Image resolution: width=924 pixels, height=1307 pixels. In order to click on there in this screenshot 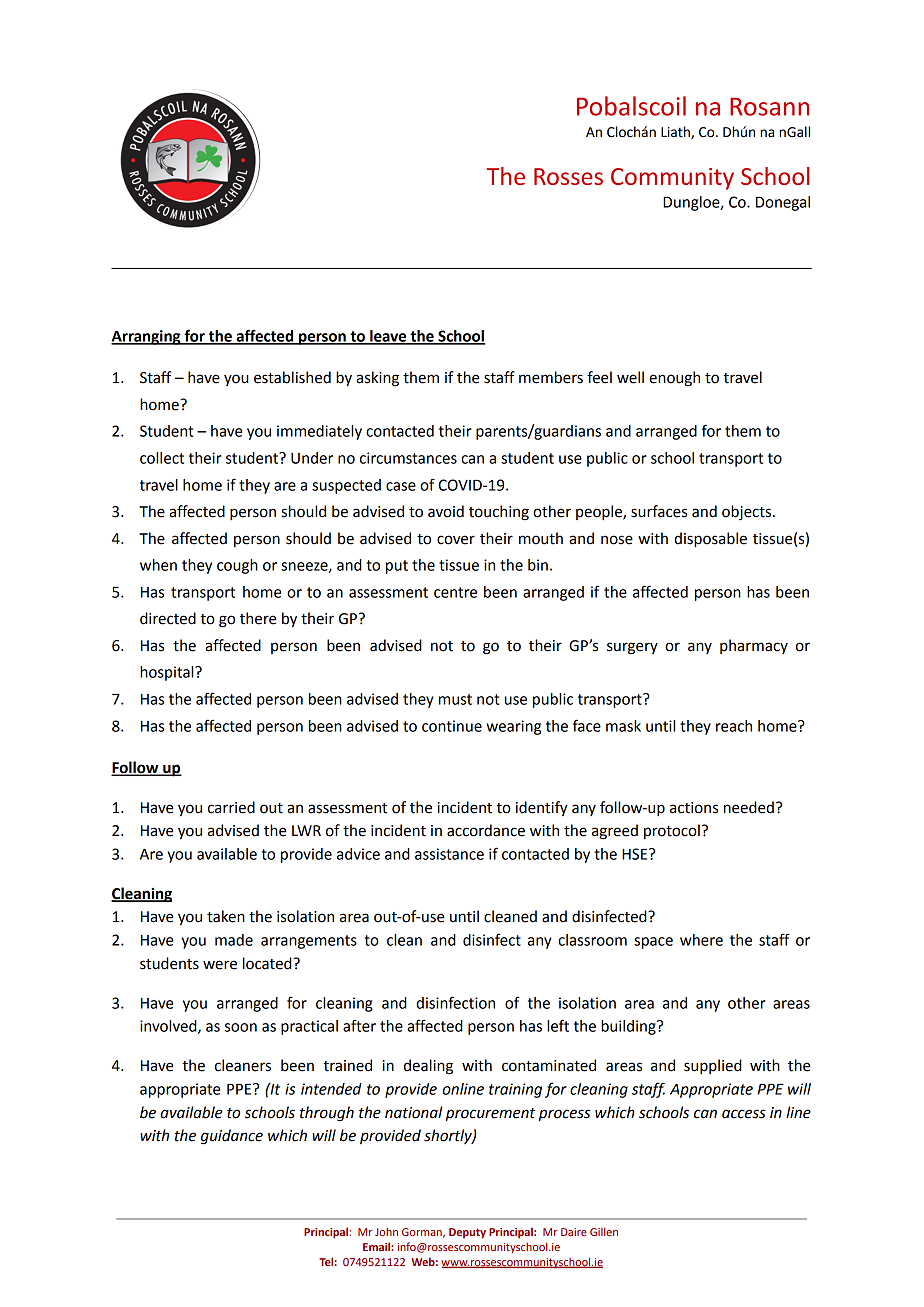, I will do `click(258, 618)`.
